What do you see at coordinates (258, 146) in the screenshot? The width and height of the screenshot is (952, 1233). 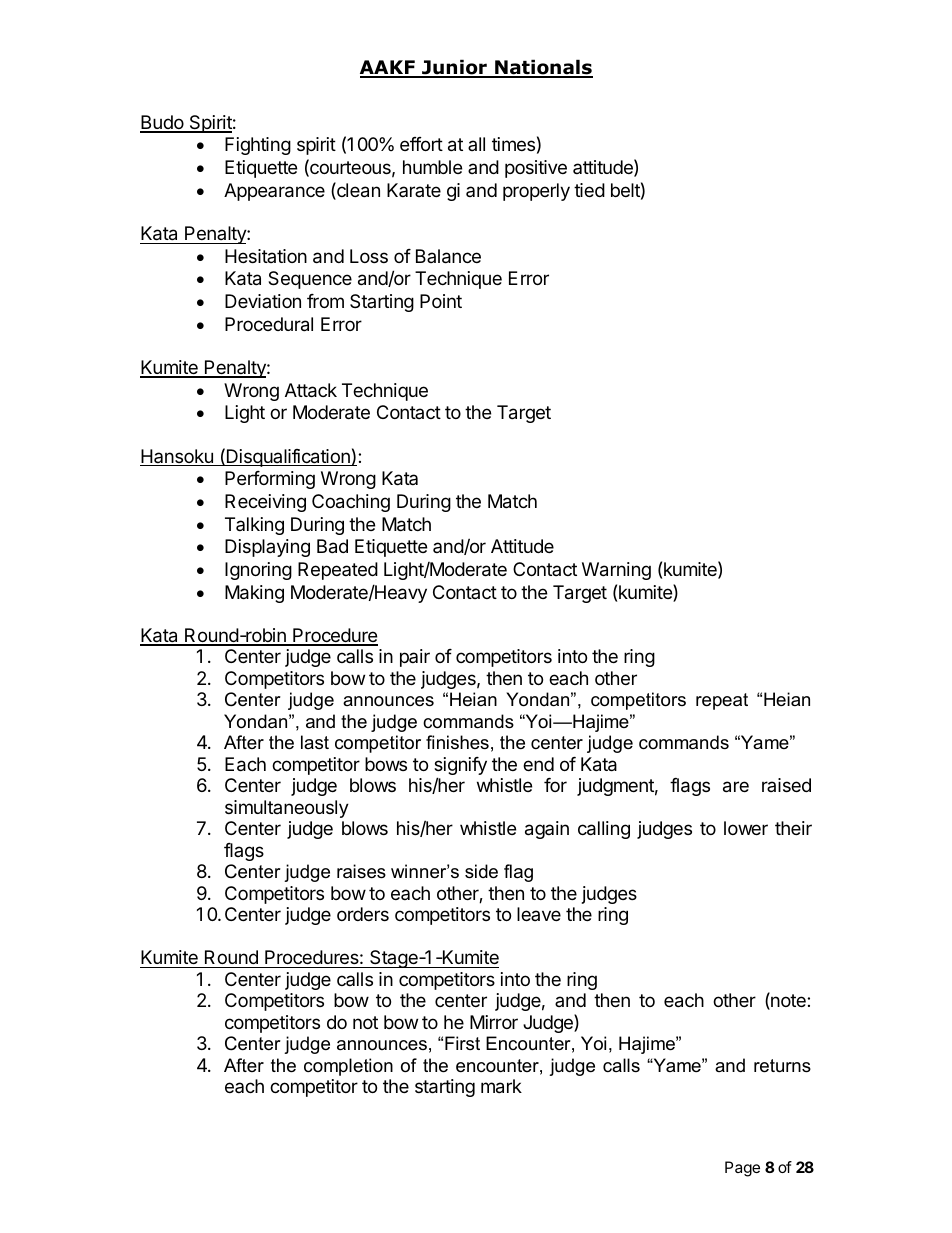 I see `Fighting` at bounding box center [258, 146].
